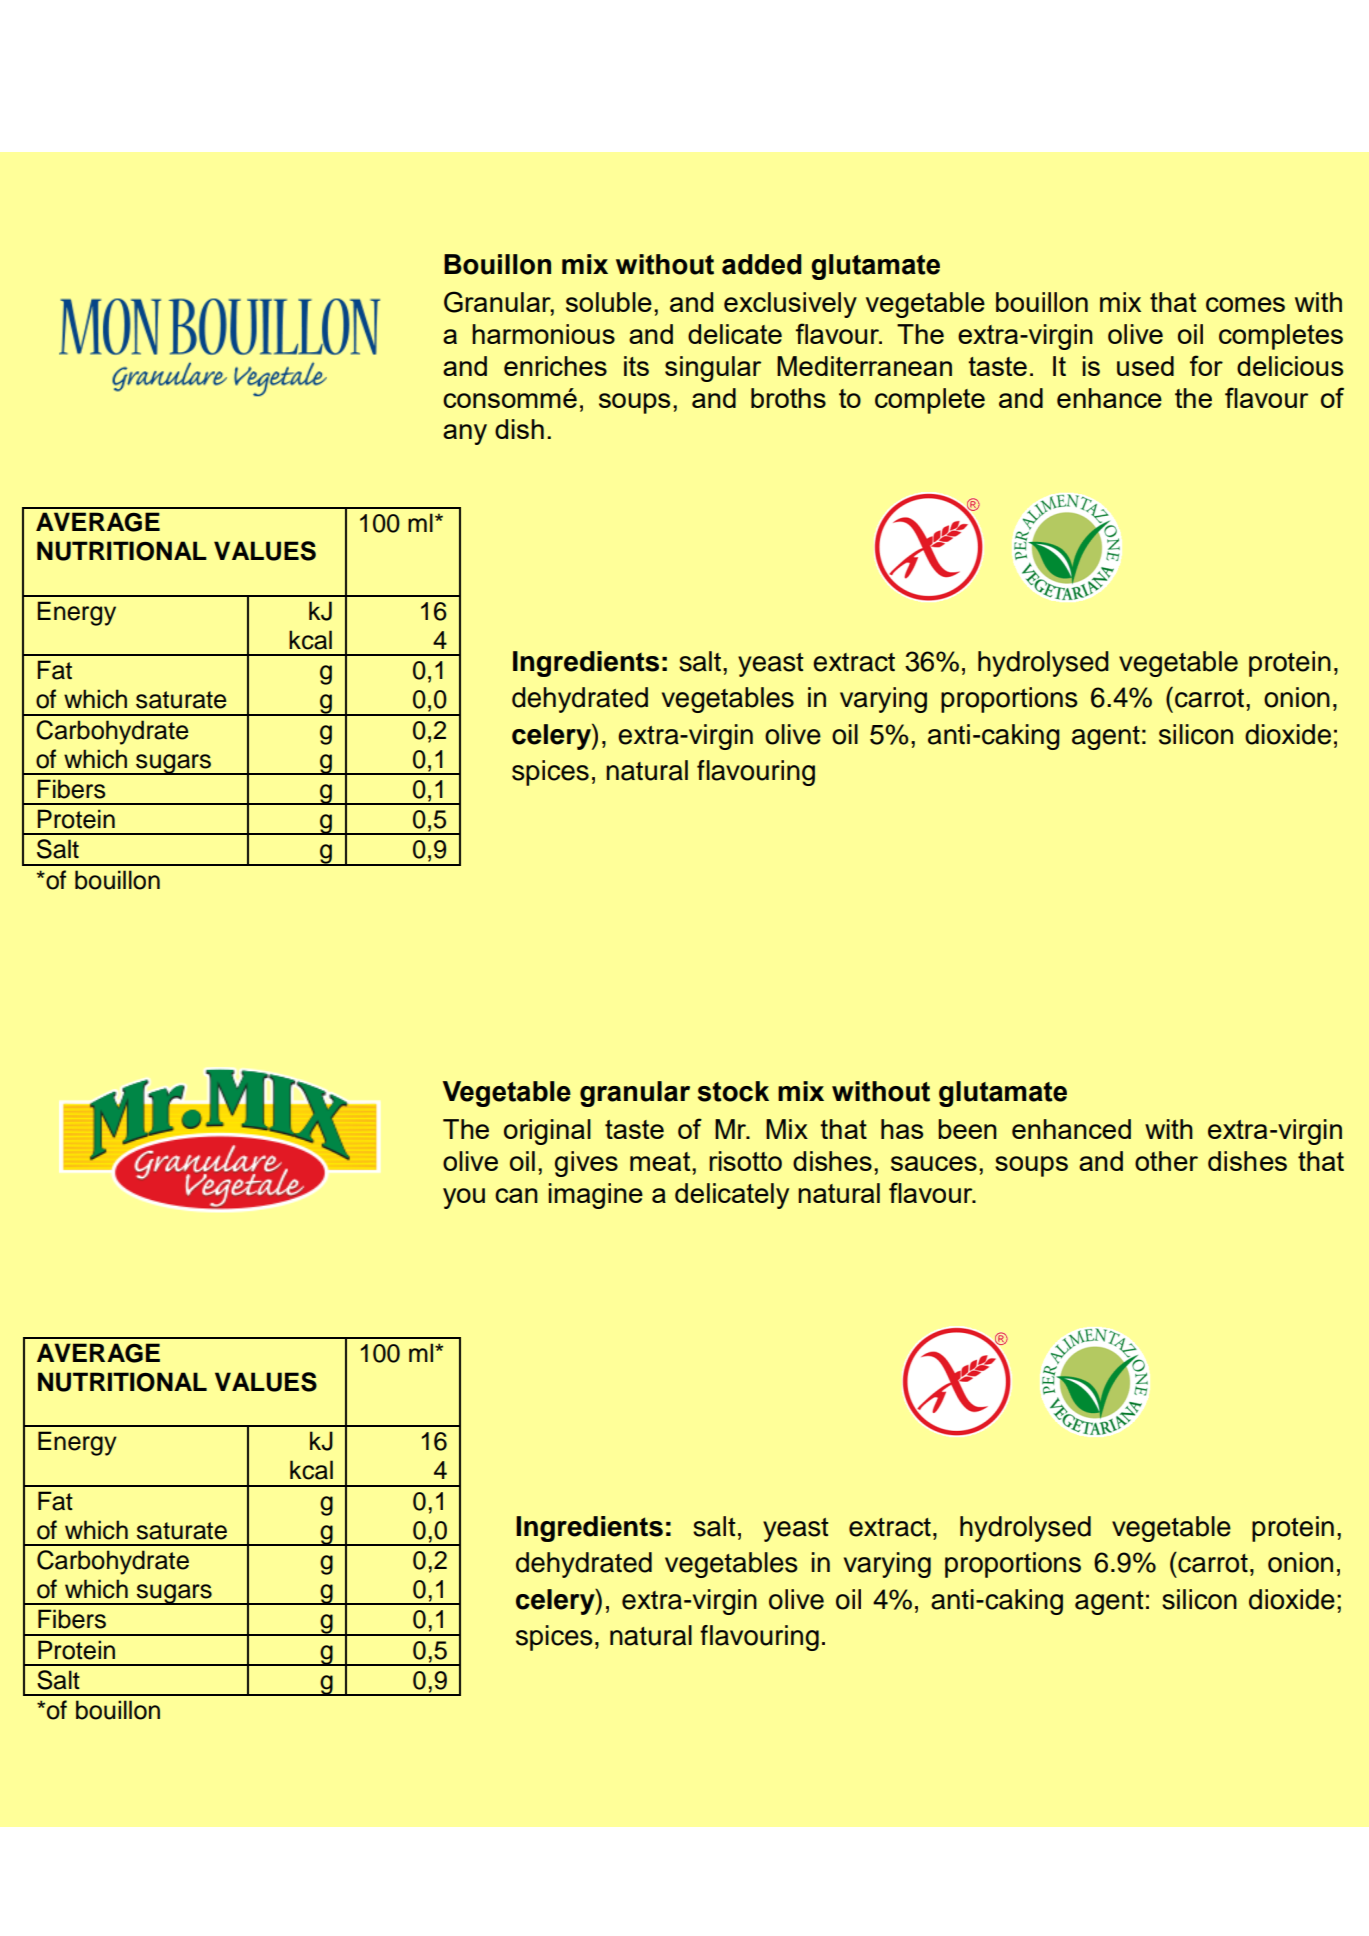  Describe the element at coordinates (465, 434) in the screenshot. I see `any` at that location.
